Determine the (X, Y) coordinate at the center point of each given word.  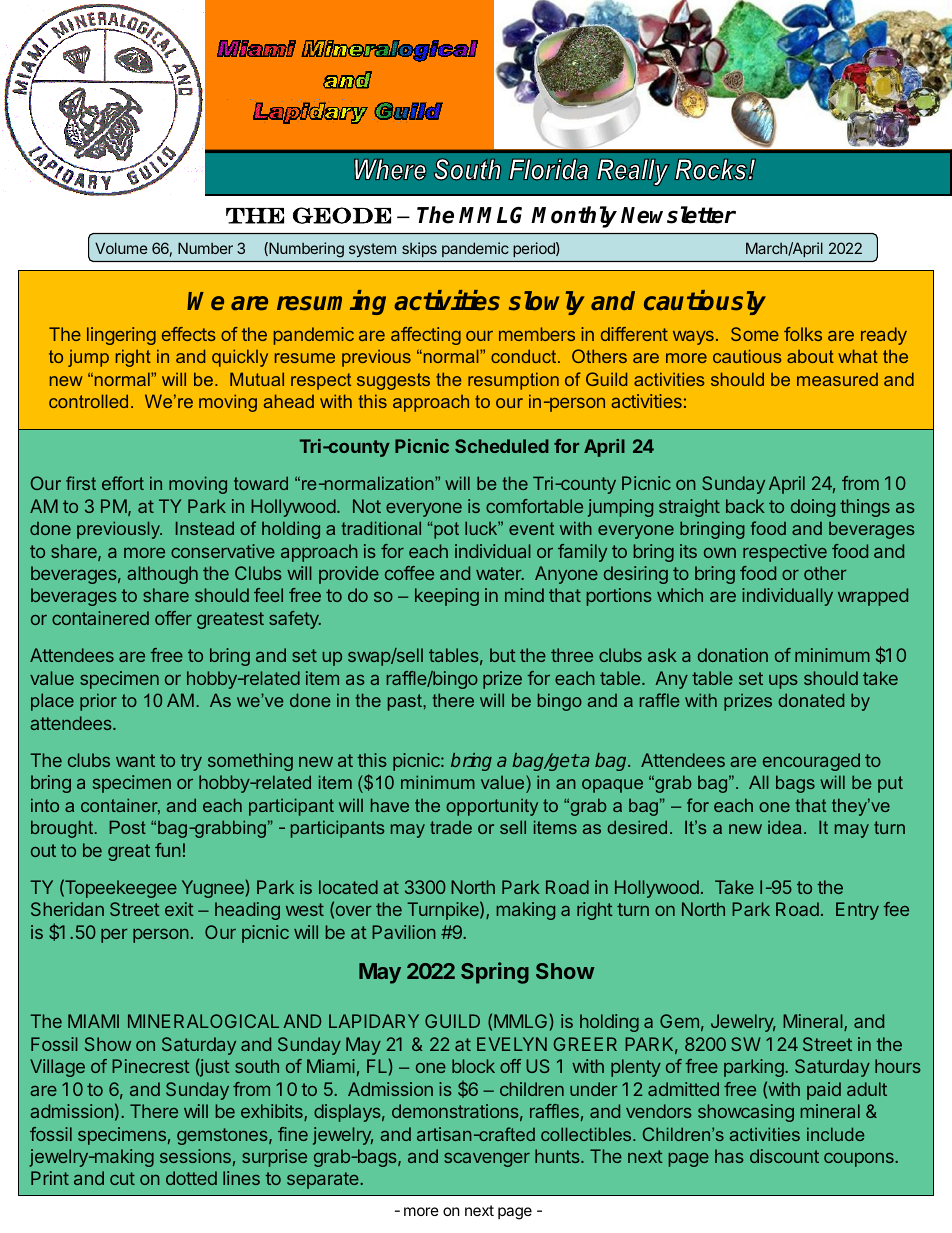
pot (445, 530)
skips (419, 249)
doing (813, 508)
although (162, 575)
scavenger (487, 1160)
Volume (121, 248)
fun (168, 850)
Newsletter (678, 215)
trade (451, 827)
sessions (195, 1156)
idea (785, 827)
